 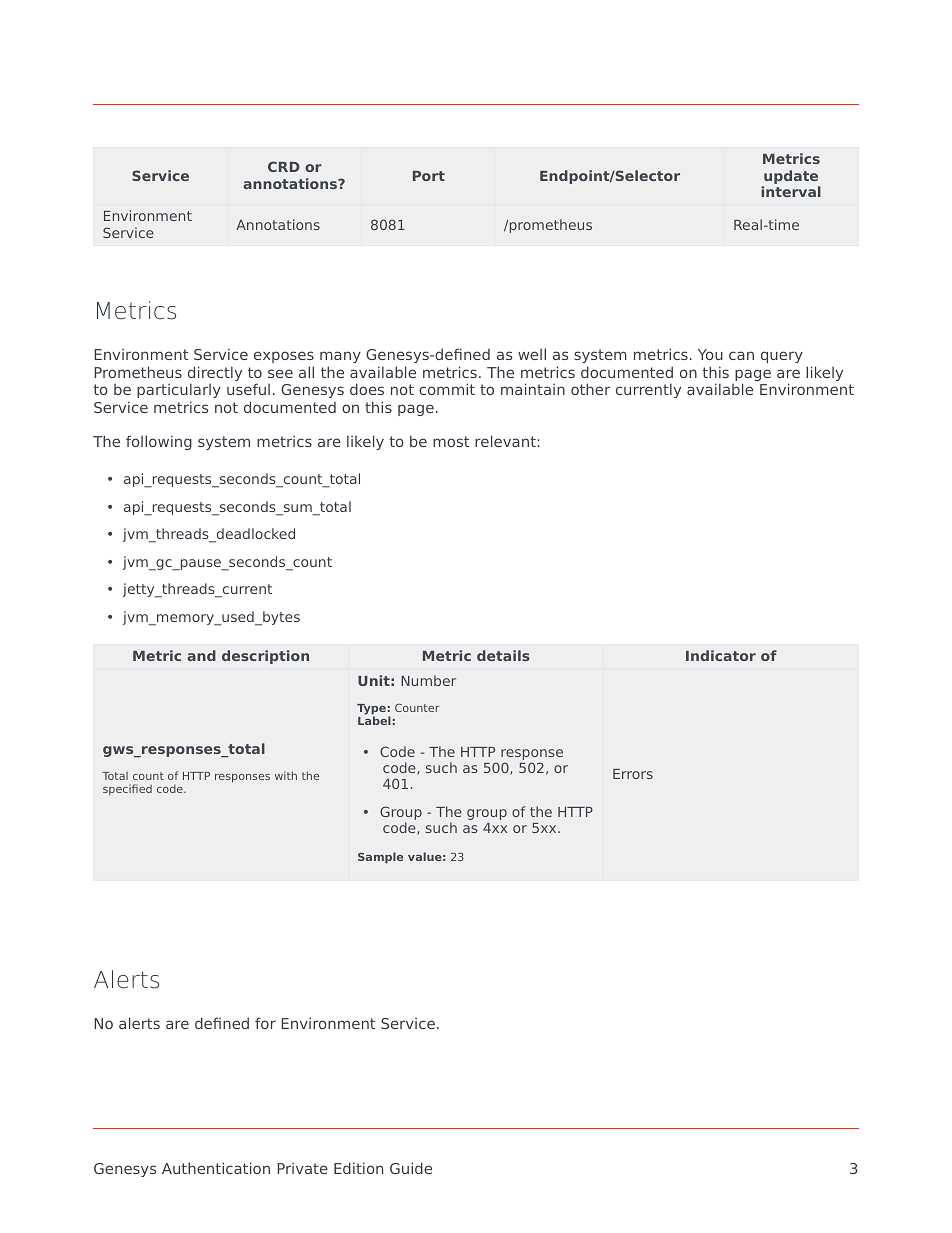 I want to click on Sample, so click(x=380, y=858).
